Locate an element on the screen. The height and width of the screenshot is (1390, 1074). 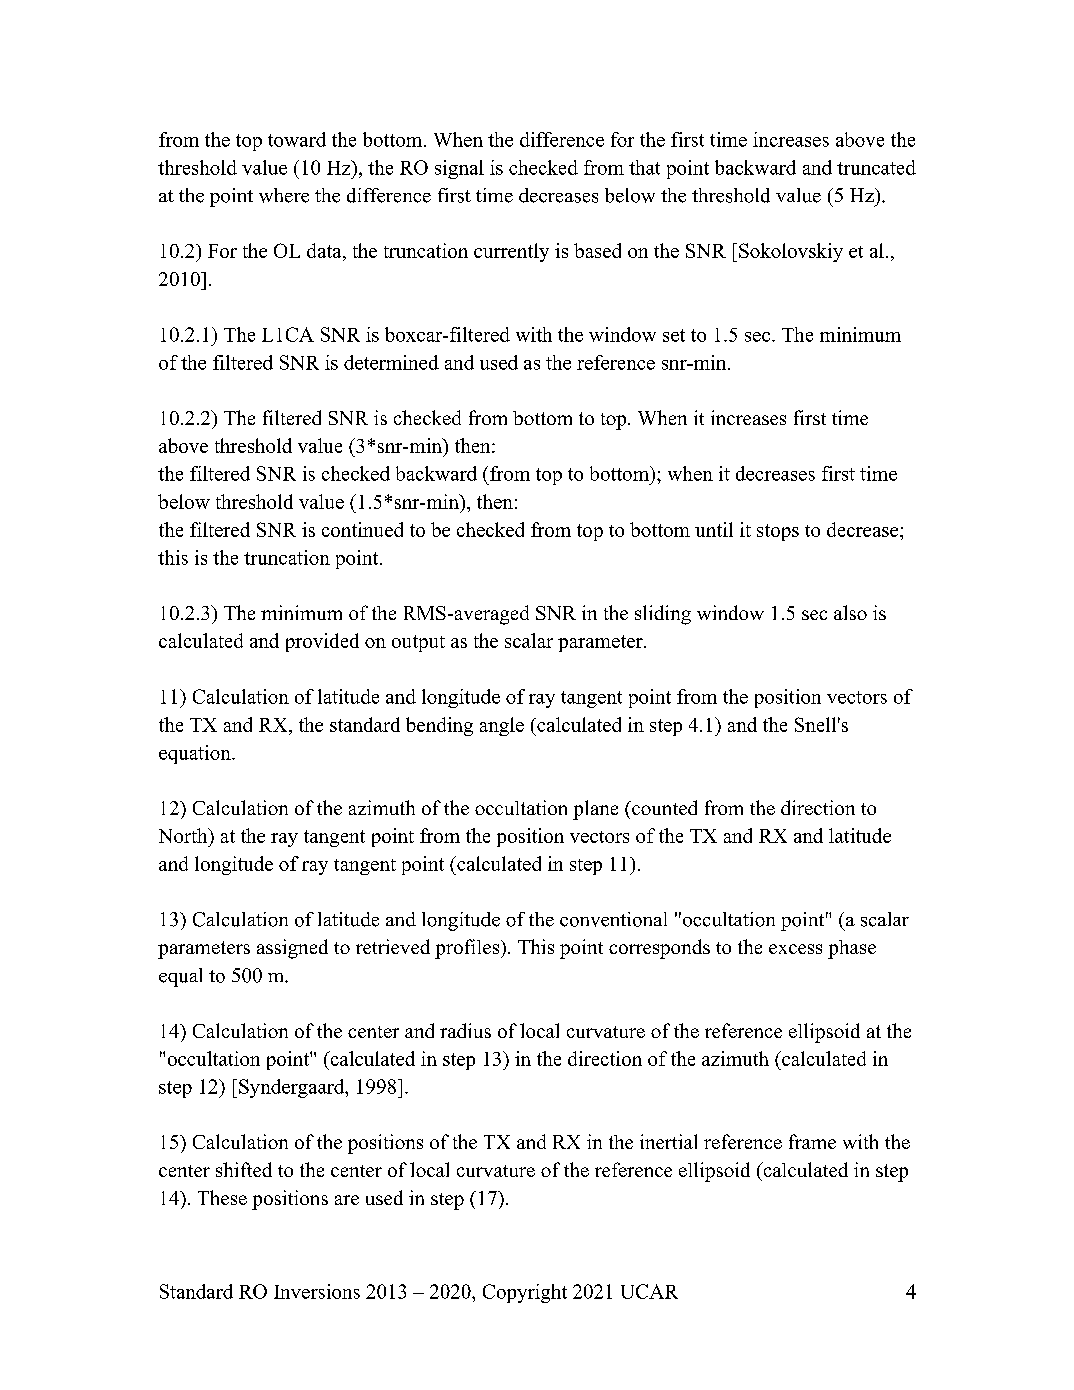
set is located at coordinates (674, 335).
